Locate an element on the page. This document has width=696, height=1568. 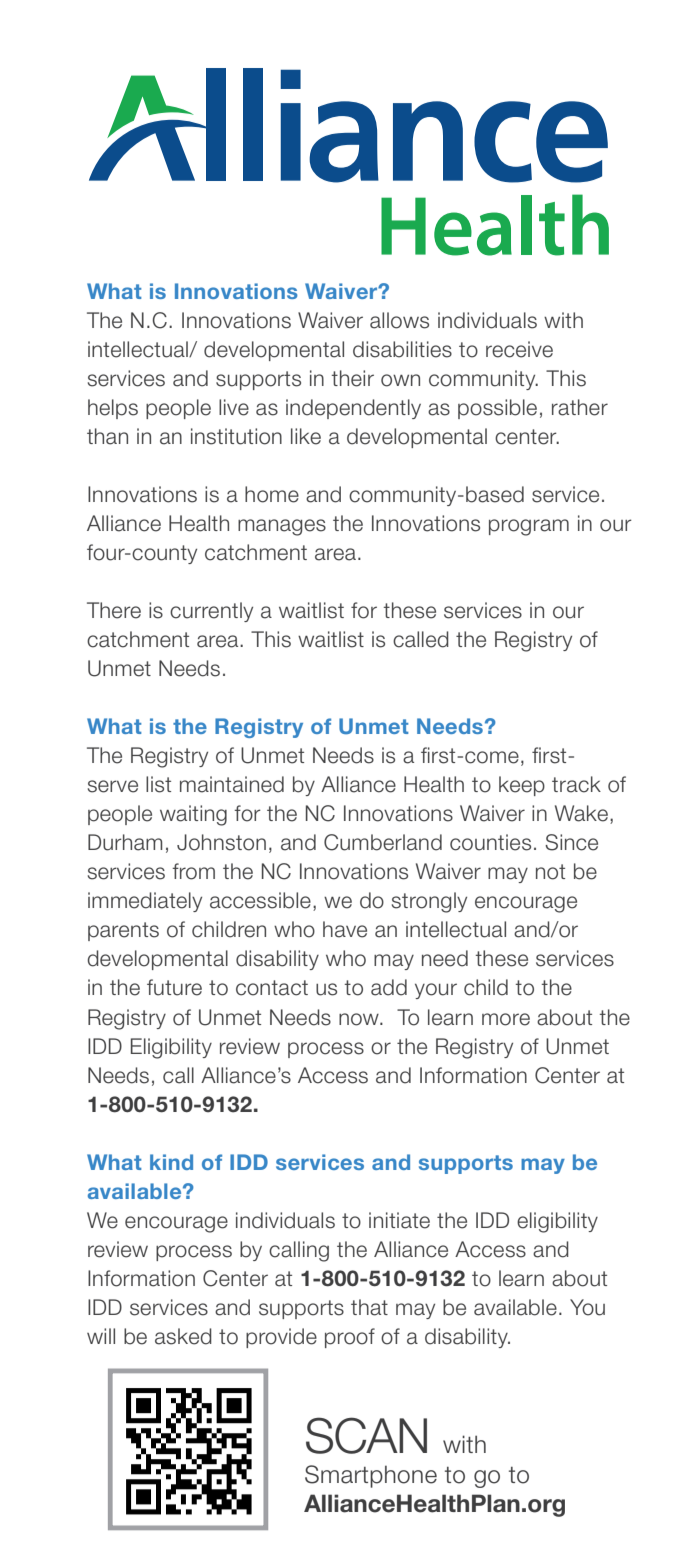
immediately is located at coordinates (145, 902).
